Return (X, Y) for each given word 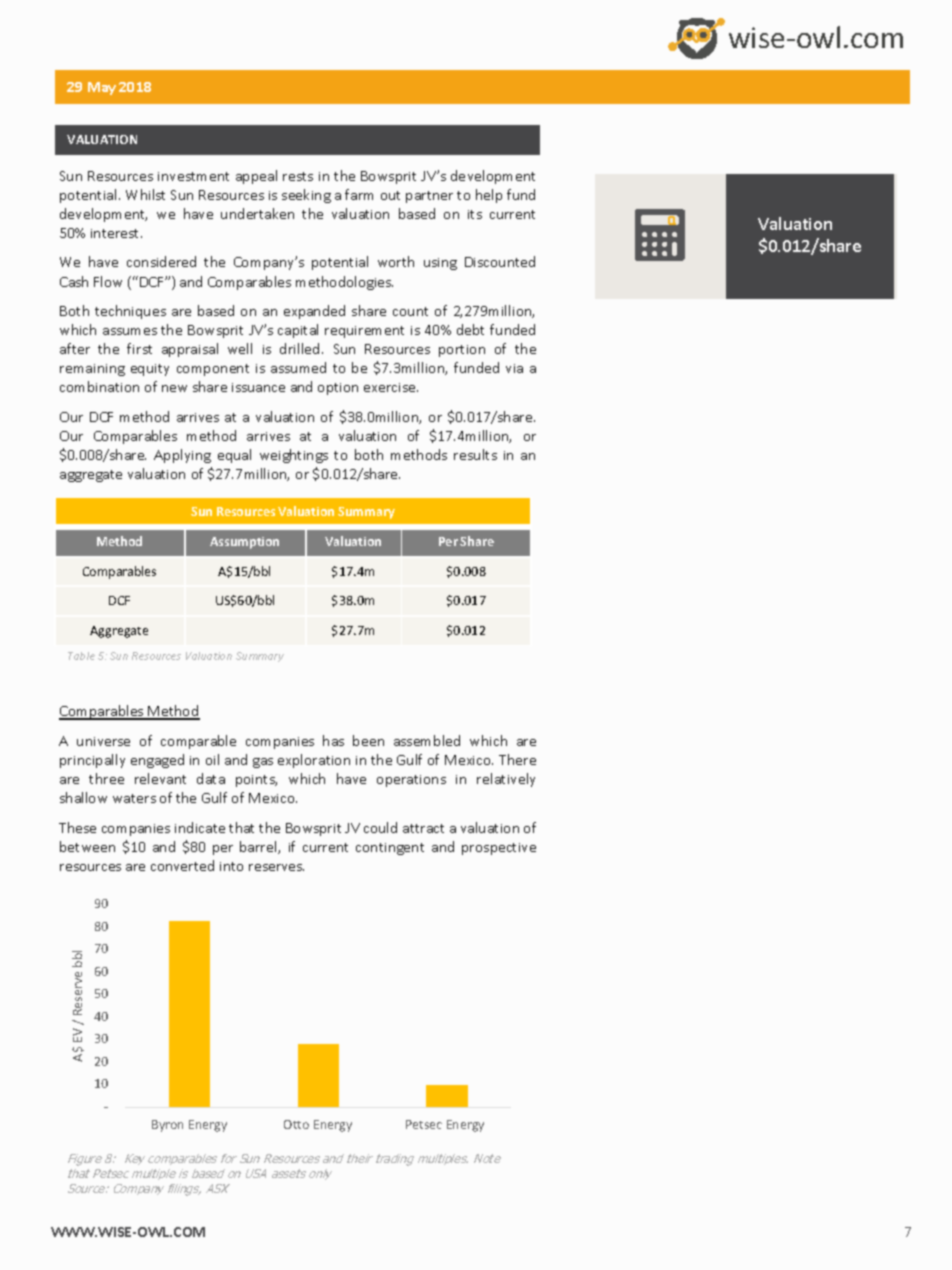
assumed (298, 367)
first (139, 348)
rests (298, 176)
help (489, 196)
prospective (499, 849)
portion (462, 351)
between (87, 846)
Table (81, 656)
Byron (167, 1126)
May (102, 88)
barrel (259, 847)
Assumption (244, 543)
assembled (427, 740)
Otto (296, 1124)
